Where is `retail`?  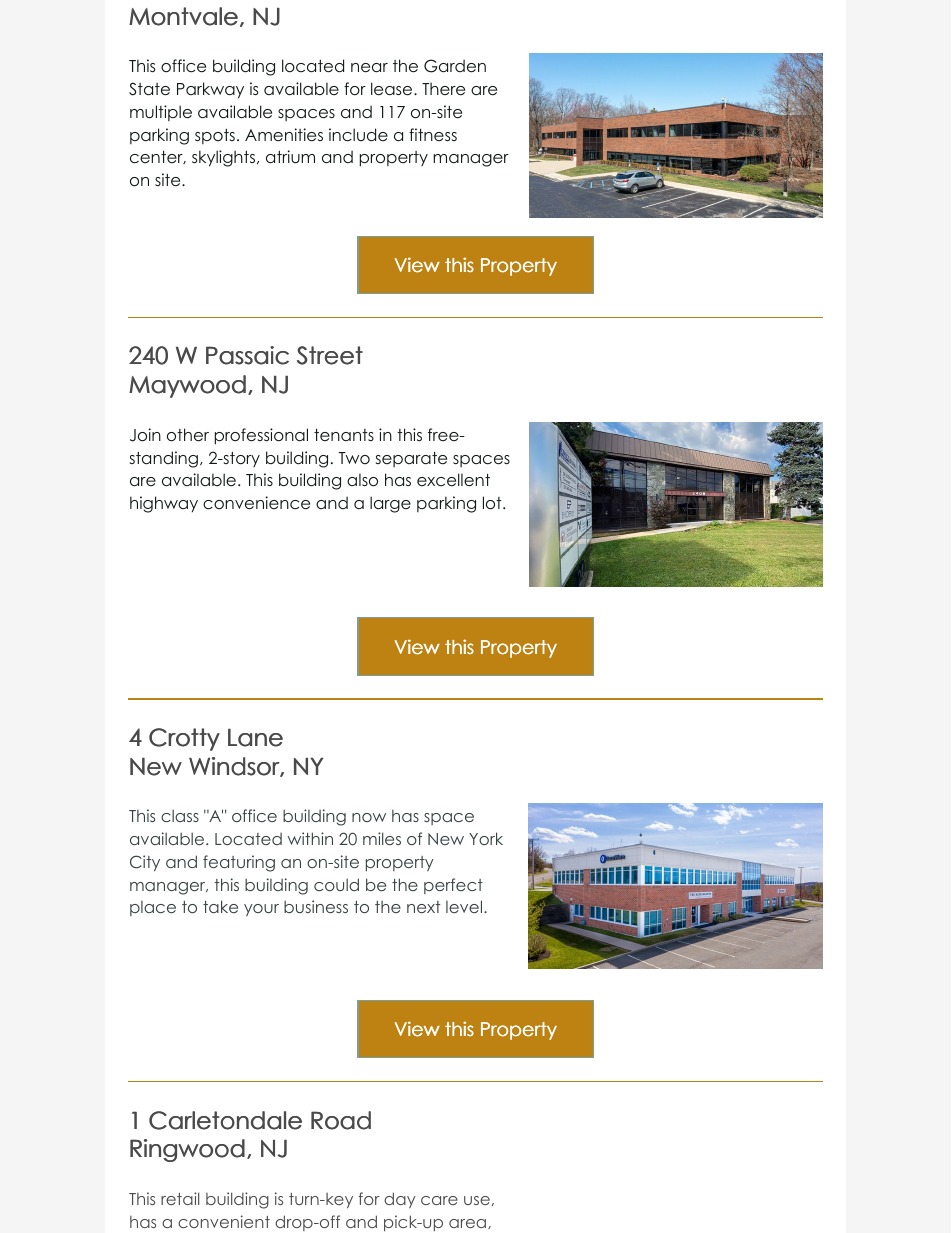
retail is located at coordinates (180, 1198).
